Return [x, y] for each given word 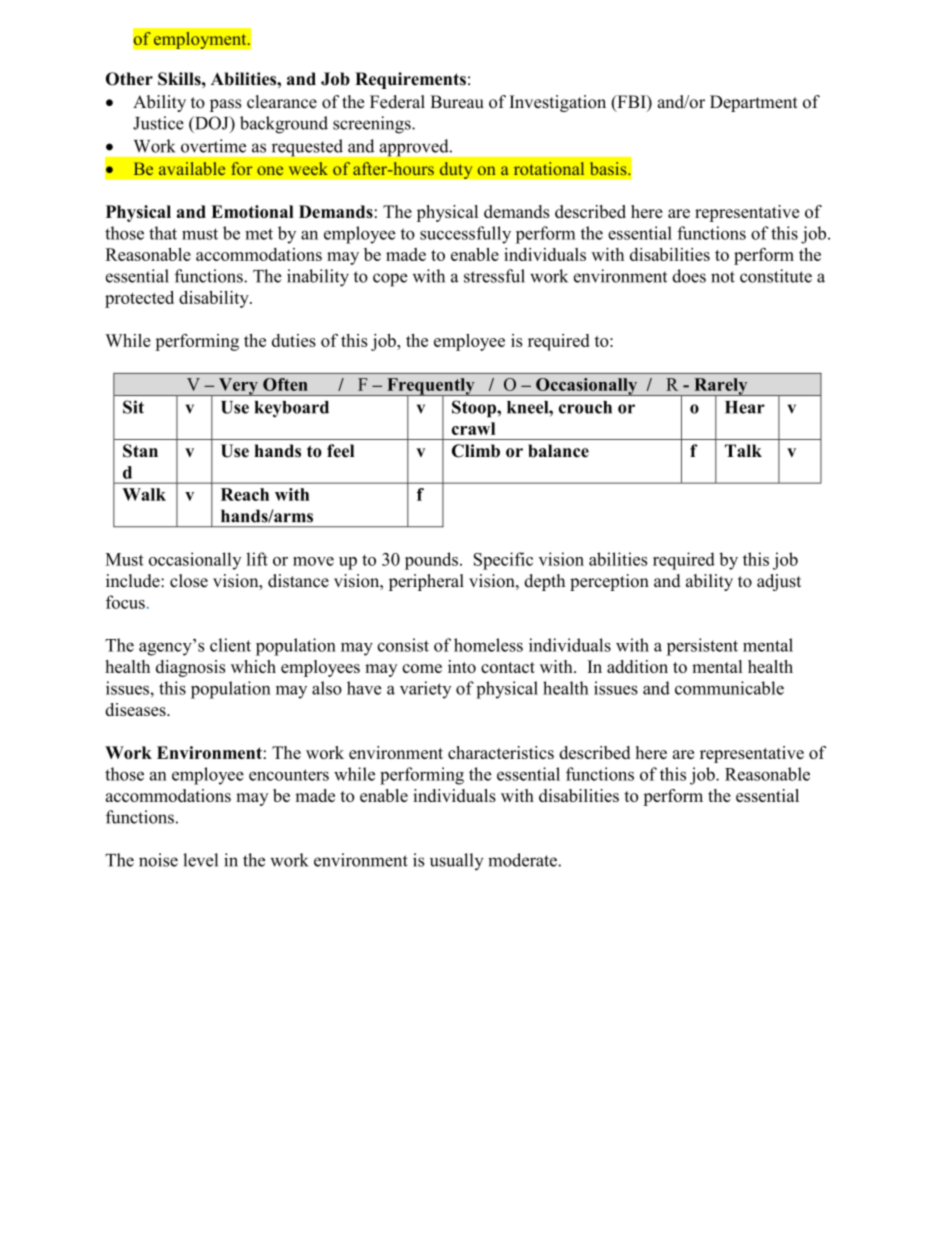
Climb [476, 451]
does [689, 276]
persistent [702, 647]
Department [754, 103]
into [462, 666]
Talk [743, 450]
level [200, 860]
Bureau [457, 102]
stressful [494, 276]
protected [139, 299]
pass [225, 105]
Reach [245, 494]
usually [456, 862]
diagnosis [191, 668]
